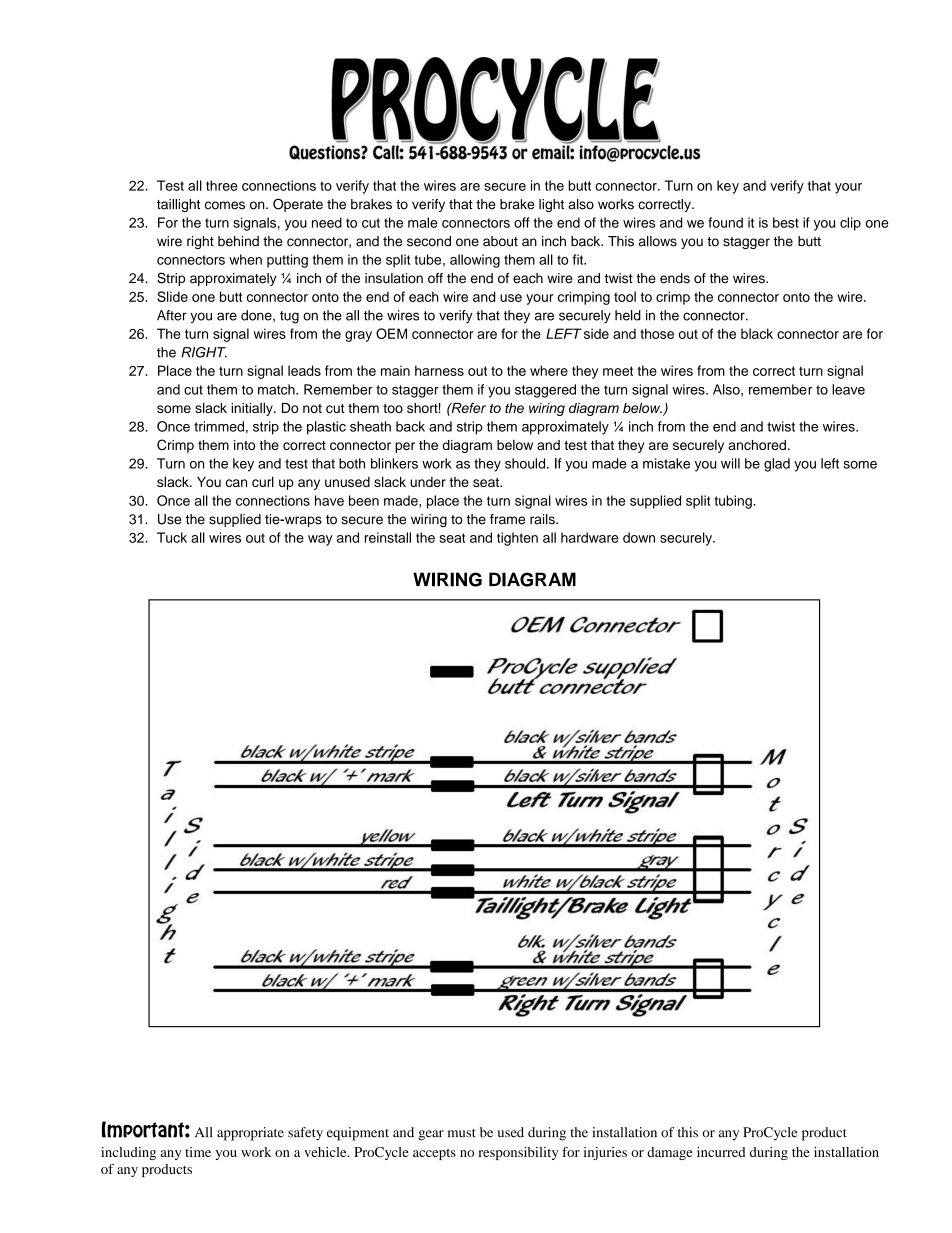  Describe the element at coordinates (786, 222) in the document. I see `best` at that location.
